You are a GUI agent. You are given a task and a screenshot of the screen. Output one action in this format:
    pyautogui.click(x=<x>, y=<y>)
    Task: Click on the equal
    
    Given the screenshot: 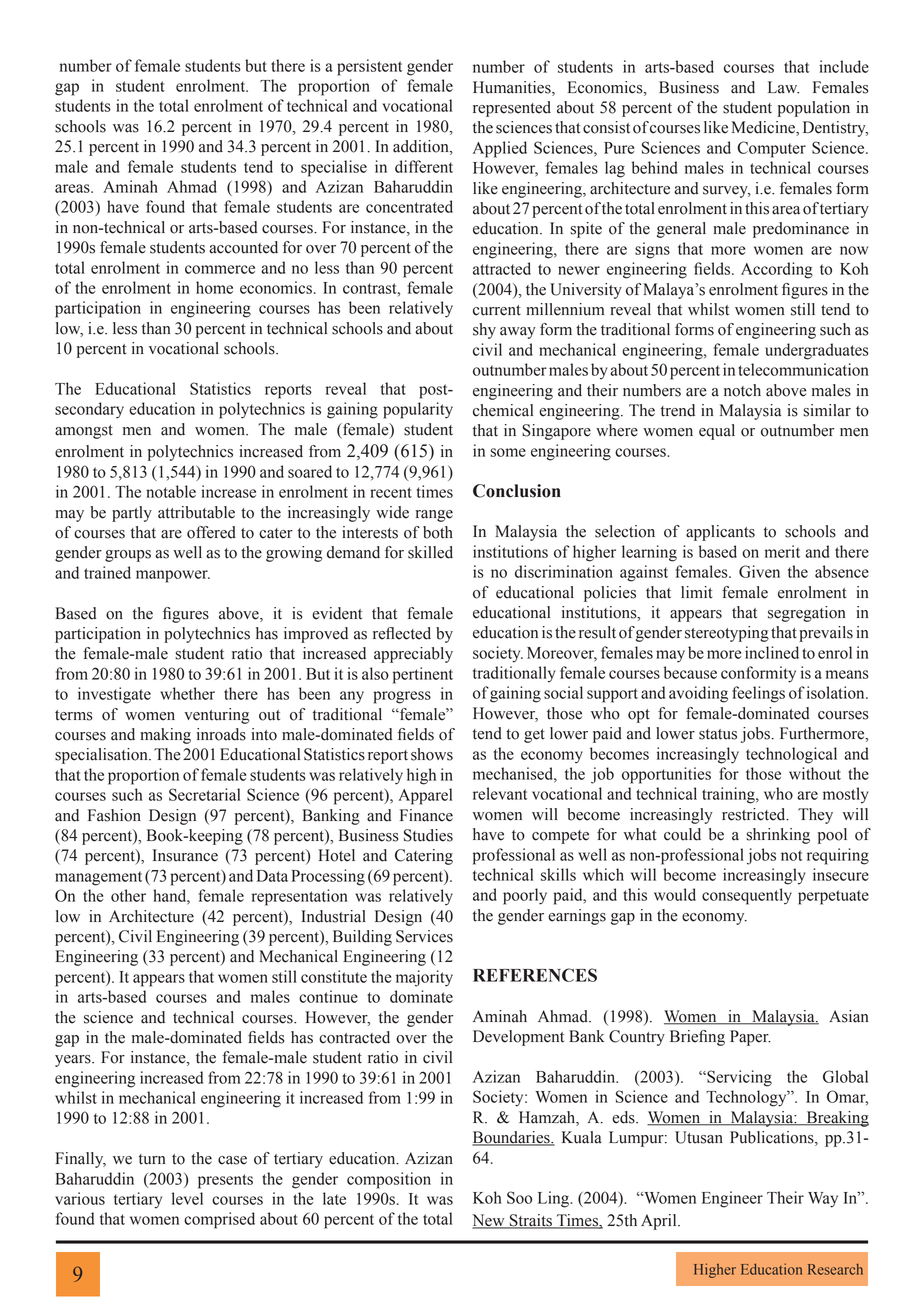 What is the action you would take?
    pyautogui.click(x=717, y=432)
